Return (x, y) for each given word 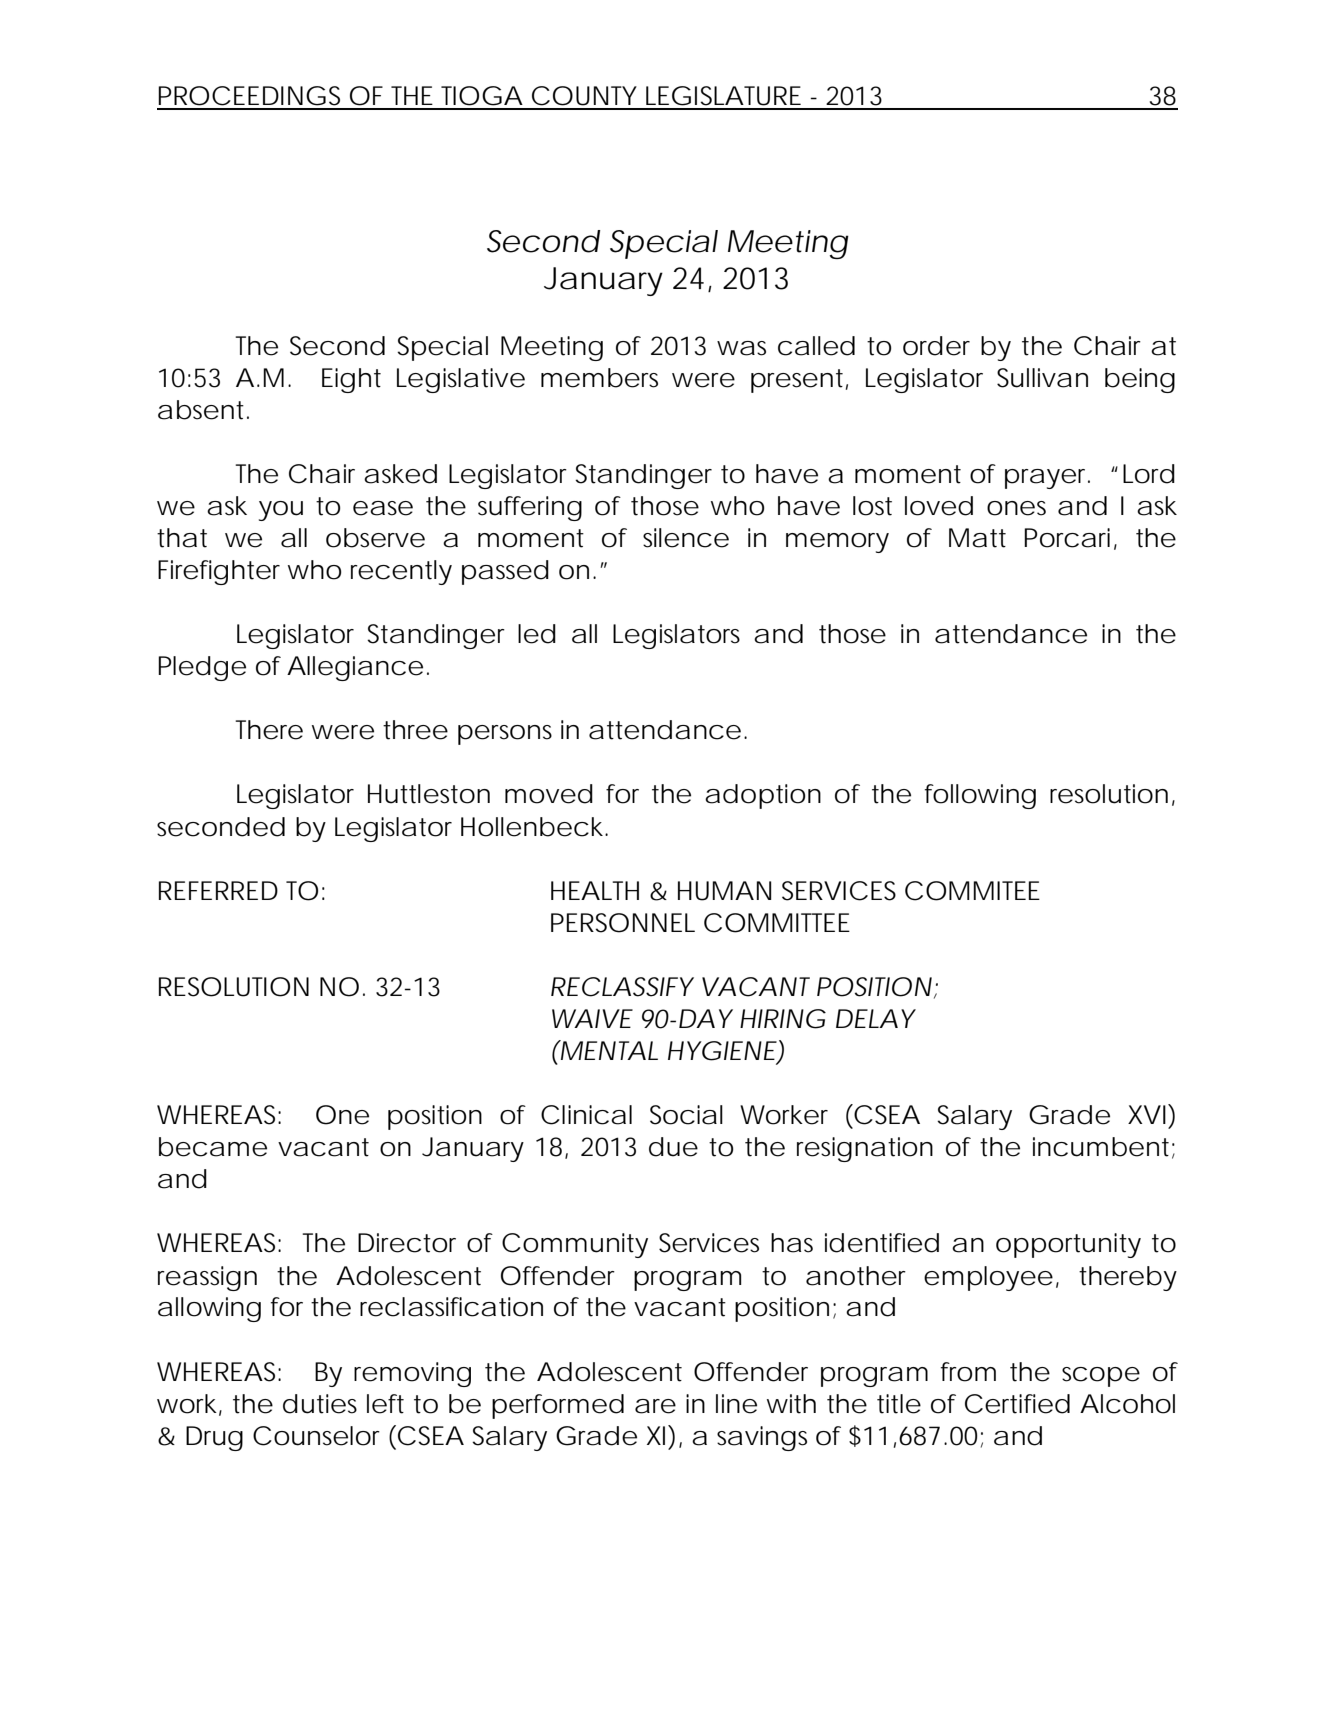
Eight (351, 380)
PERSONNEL (623, 923)
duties (320, 1404)
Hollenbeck (532, 827)
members (599, 378)
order (936, 346)
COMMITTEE (777, 923)
